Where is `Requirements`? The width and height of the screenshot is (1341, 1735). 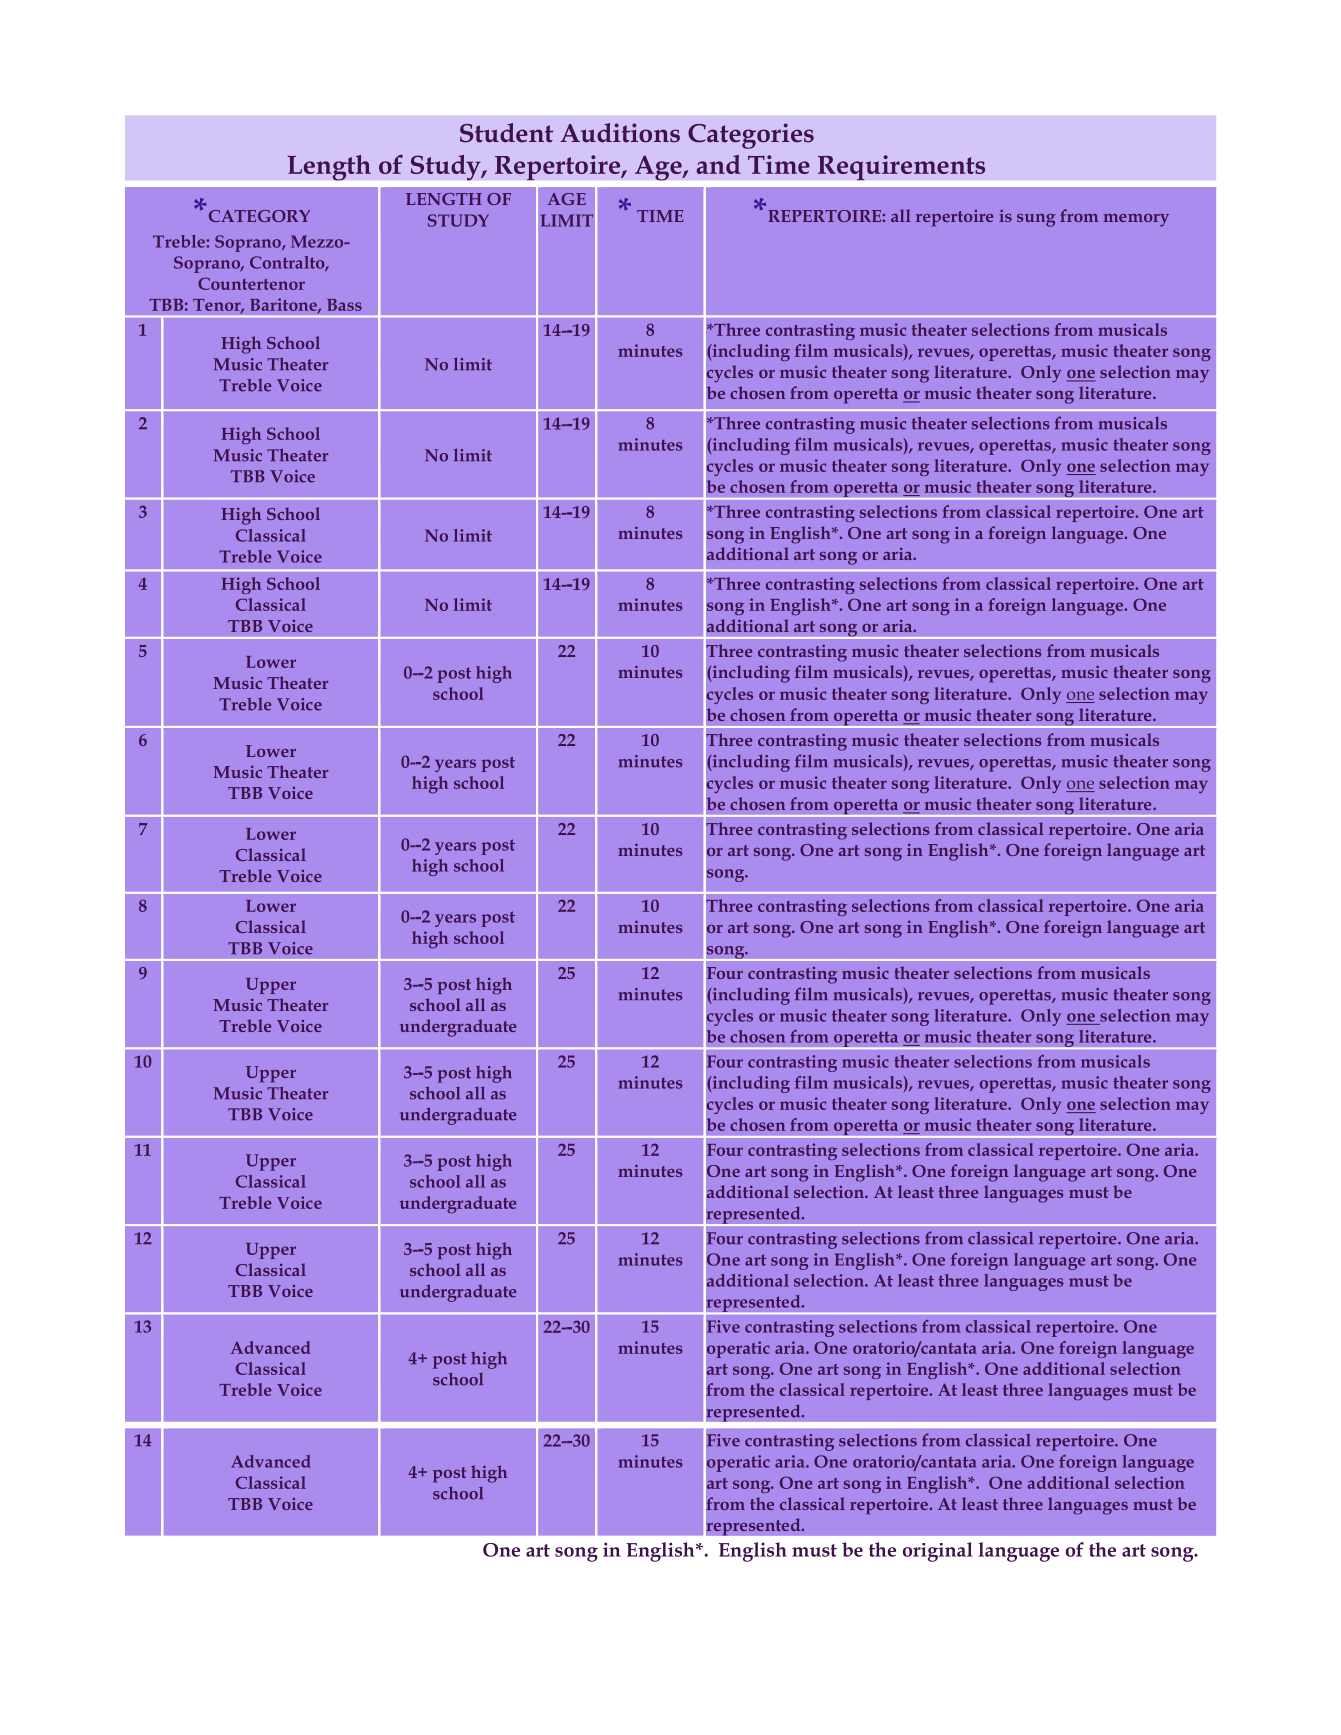
Requirements is located at coordinates (901, 167).
